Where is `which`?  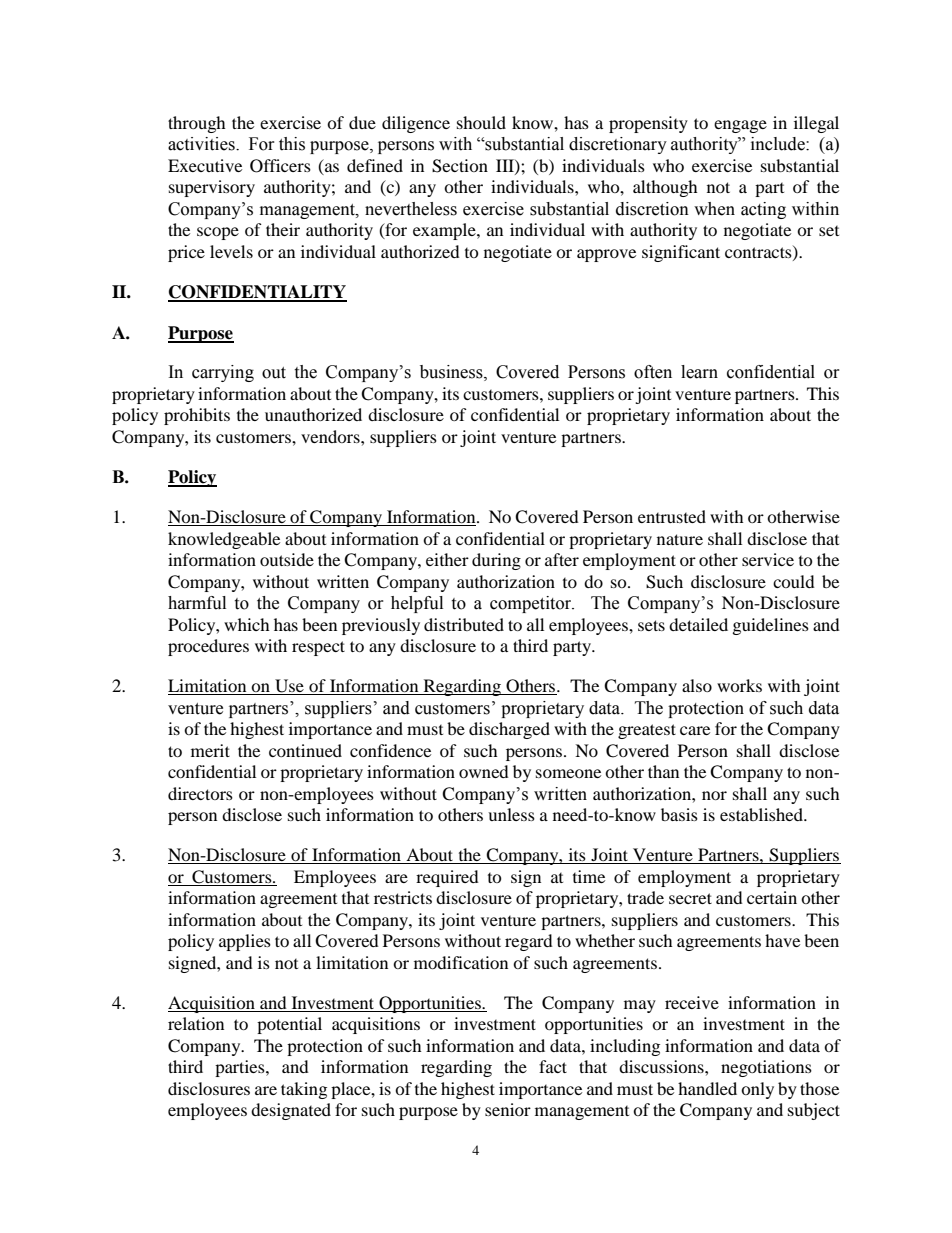
which is located at coordinates (247, 624).
